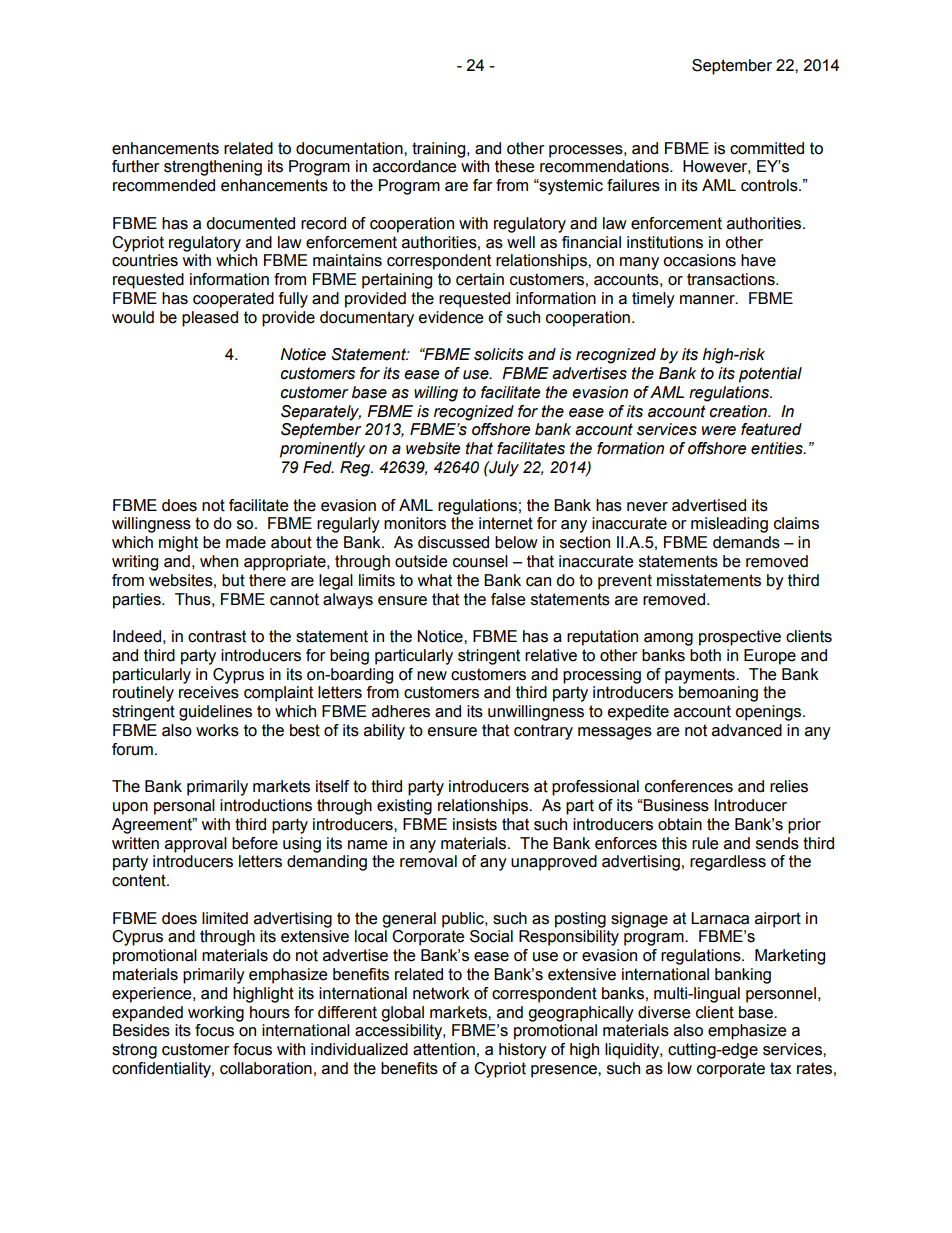 Image resolution: width=952 pixels, height=1233 pixels. What do you see at coordinates (217, 636) in the document?
I see `contrast` at bounding box center [217, 636].
